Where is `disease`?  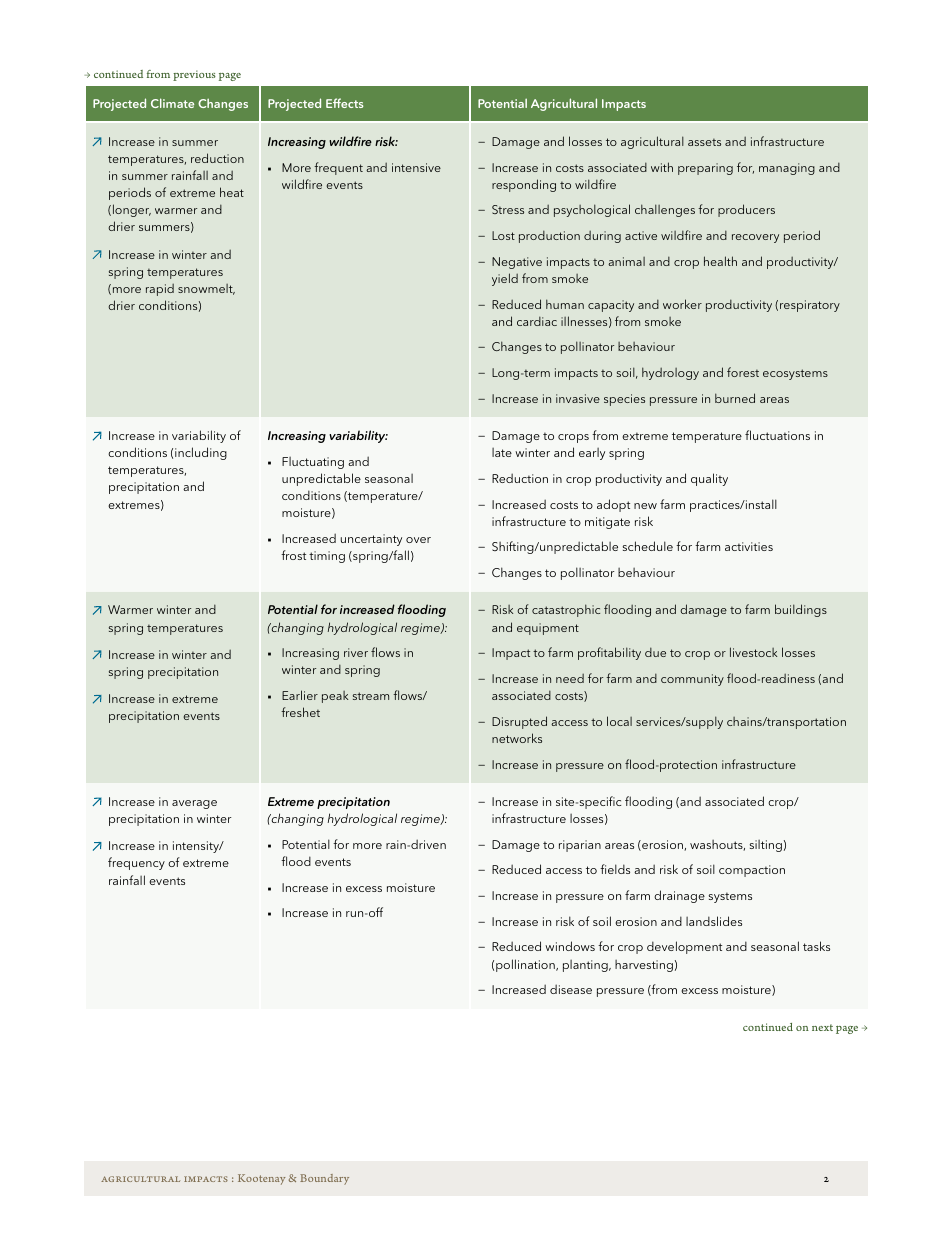 disease is located at coordinates (571, 989).
